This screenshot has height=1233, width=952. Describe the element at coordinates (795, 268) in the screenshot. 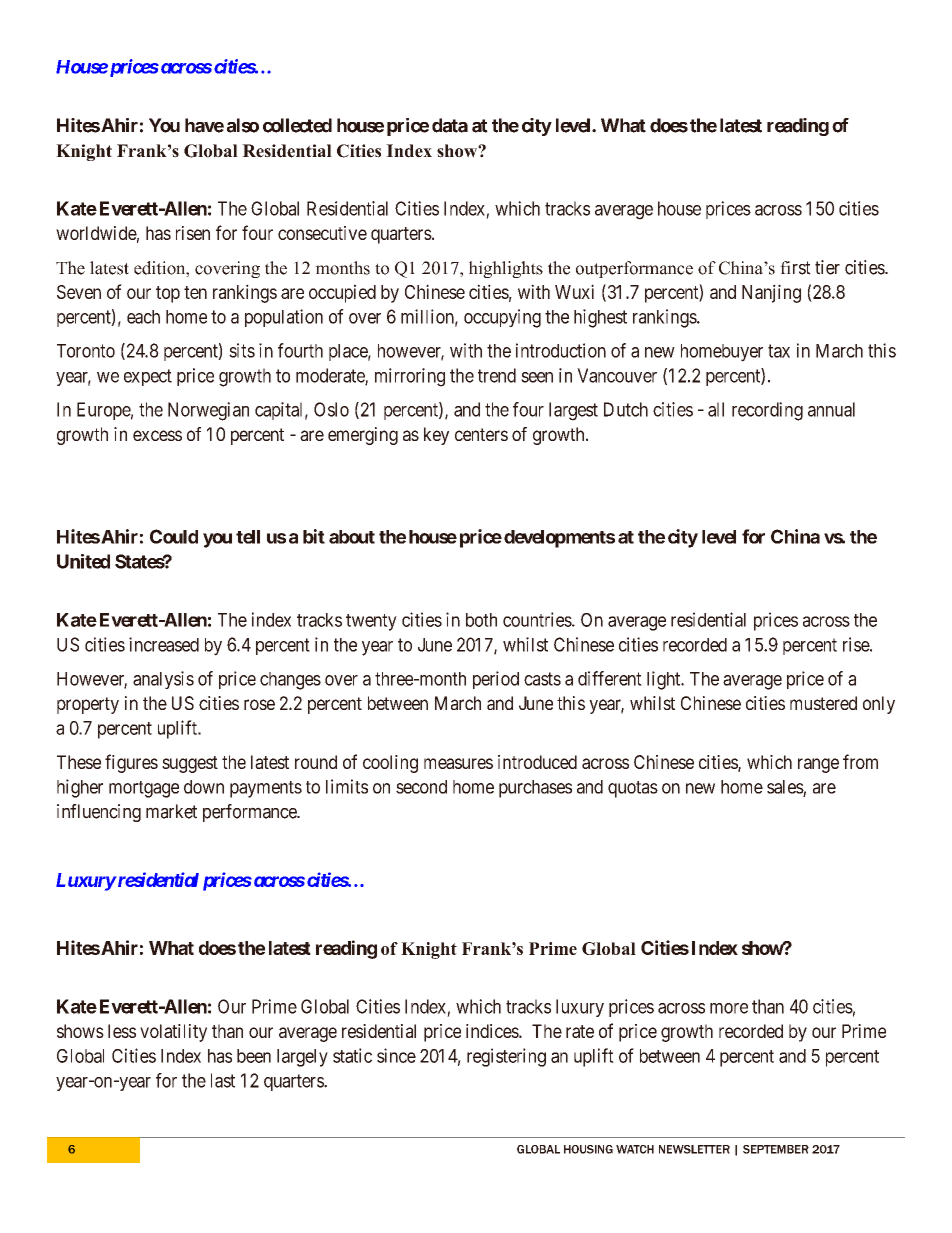

I see `first` at that location.
